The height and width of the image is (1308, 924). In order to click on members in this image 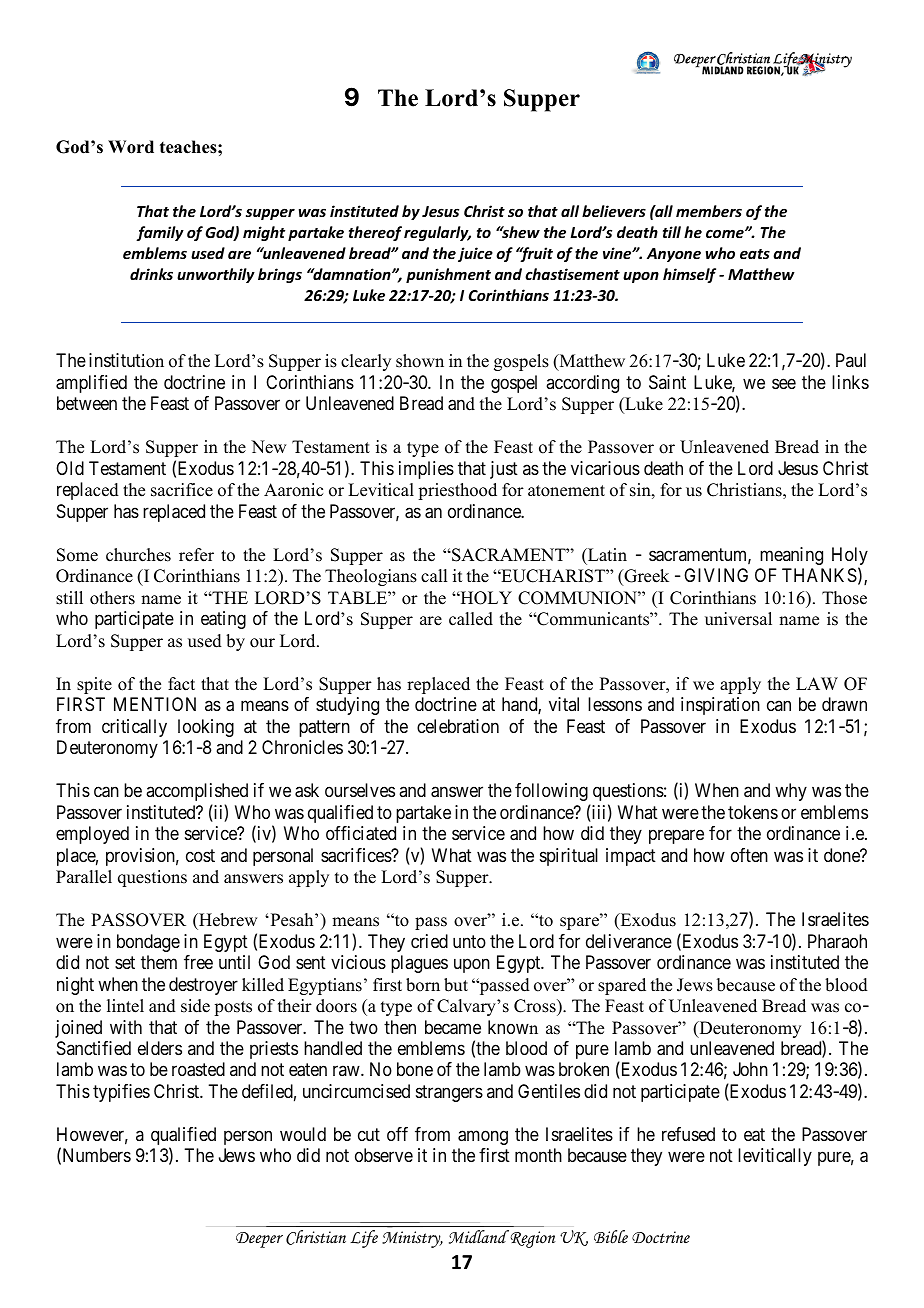, I will do `click(709, 211)`.
